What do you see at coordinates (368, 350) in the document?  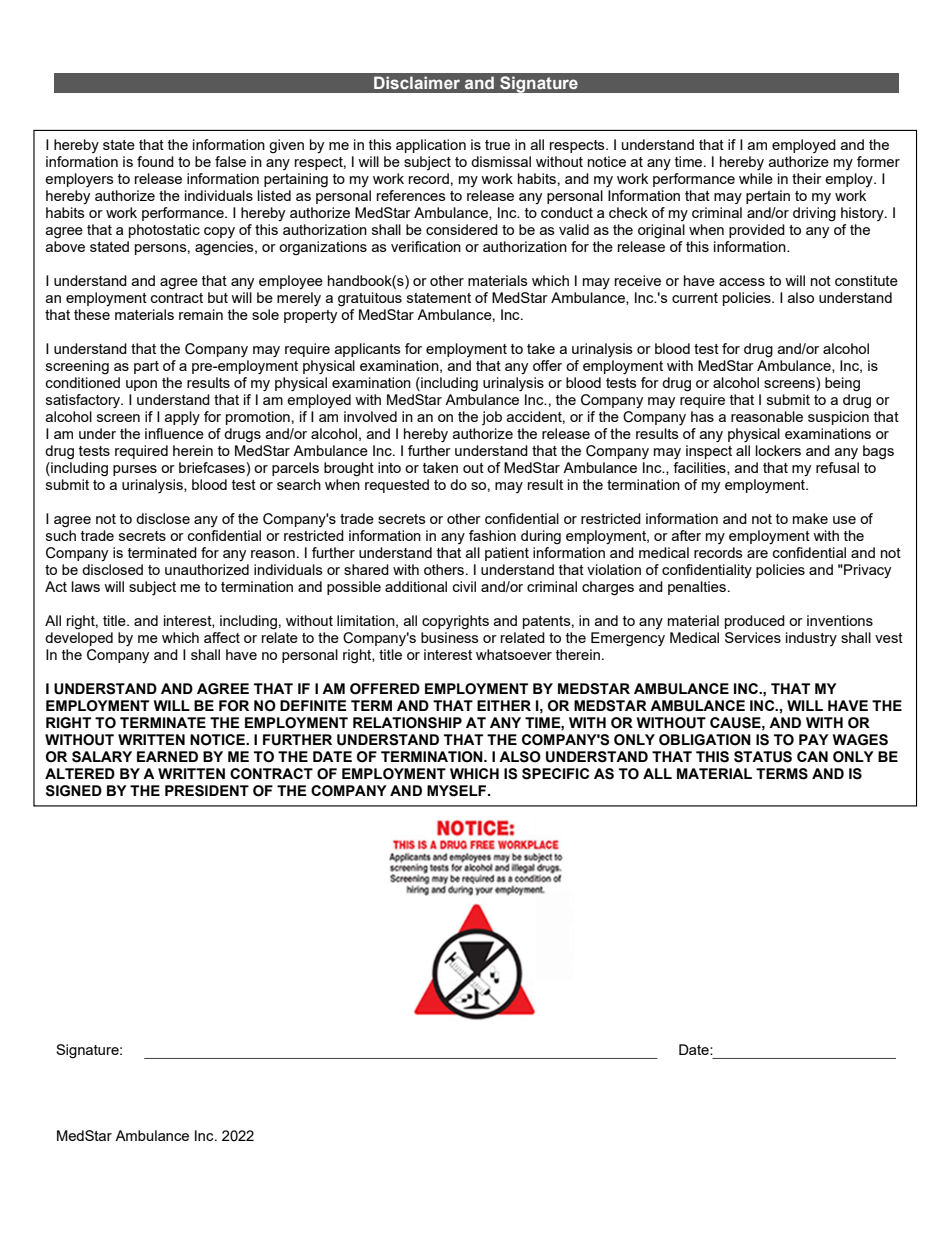 I see `applicants` at bounding box center [368, 350].
